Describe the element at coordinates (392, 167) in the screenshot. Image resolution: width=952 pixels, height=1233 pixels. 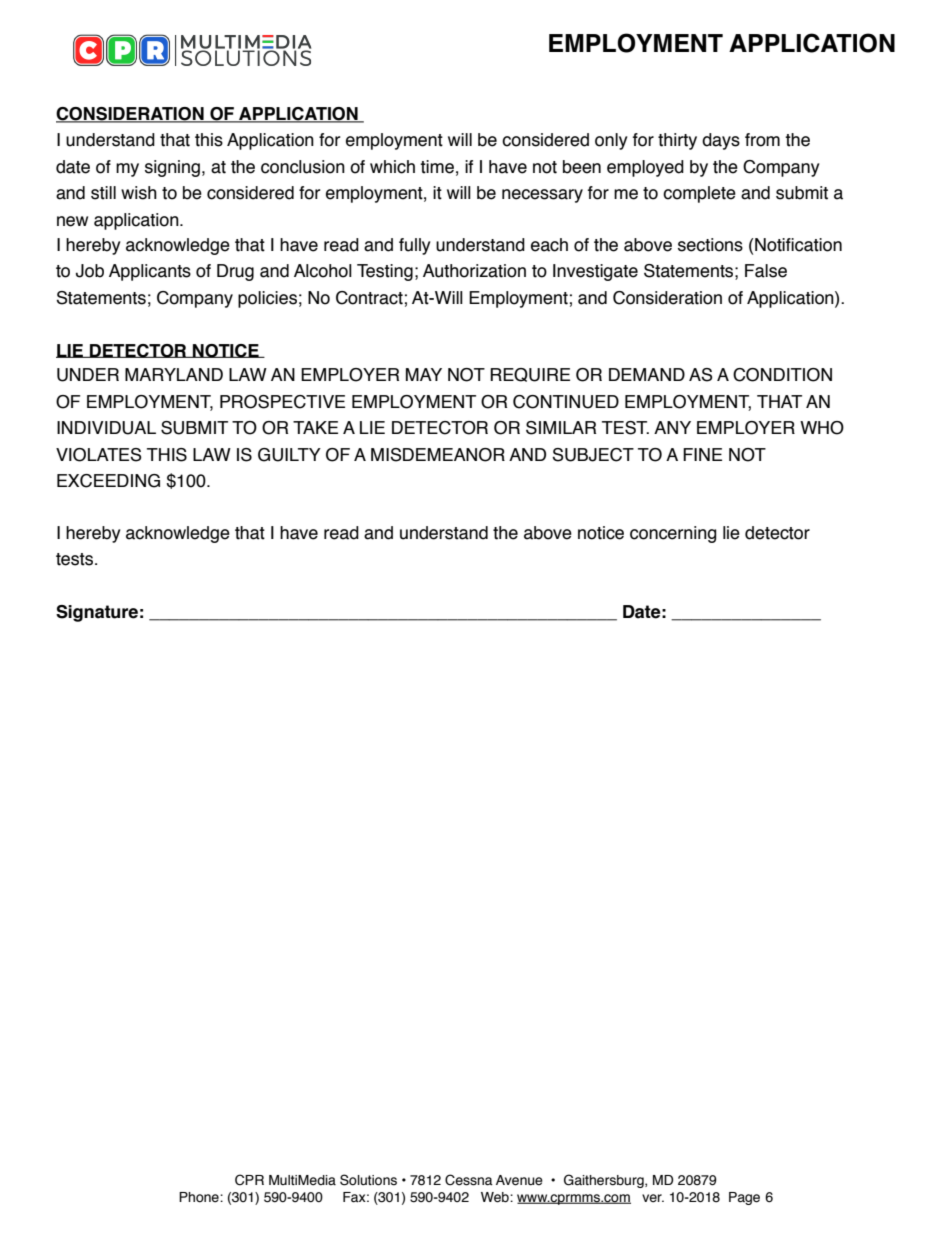
I see `which` at that location.
